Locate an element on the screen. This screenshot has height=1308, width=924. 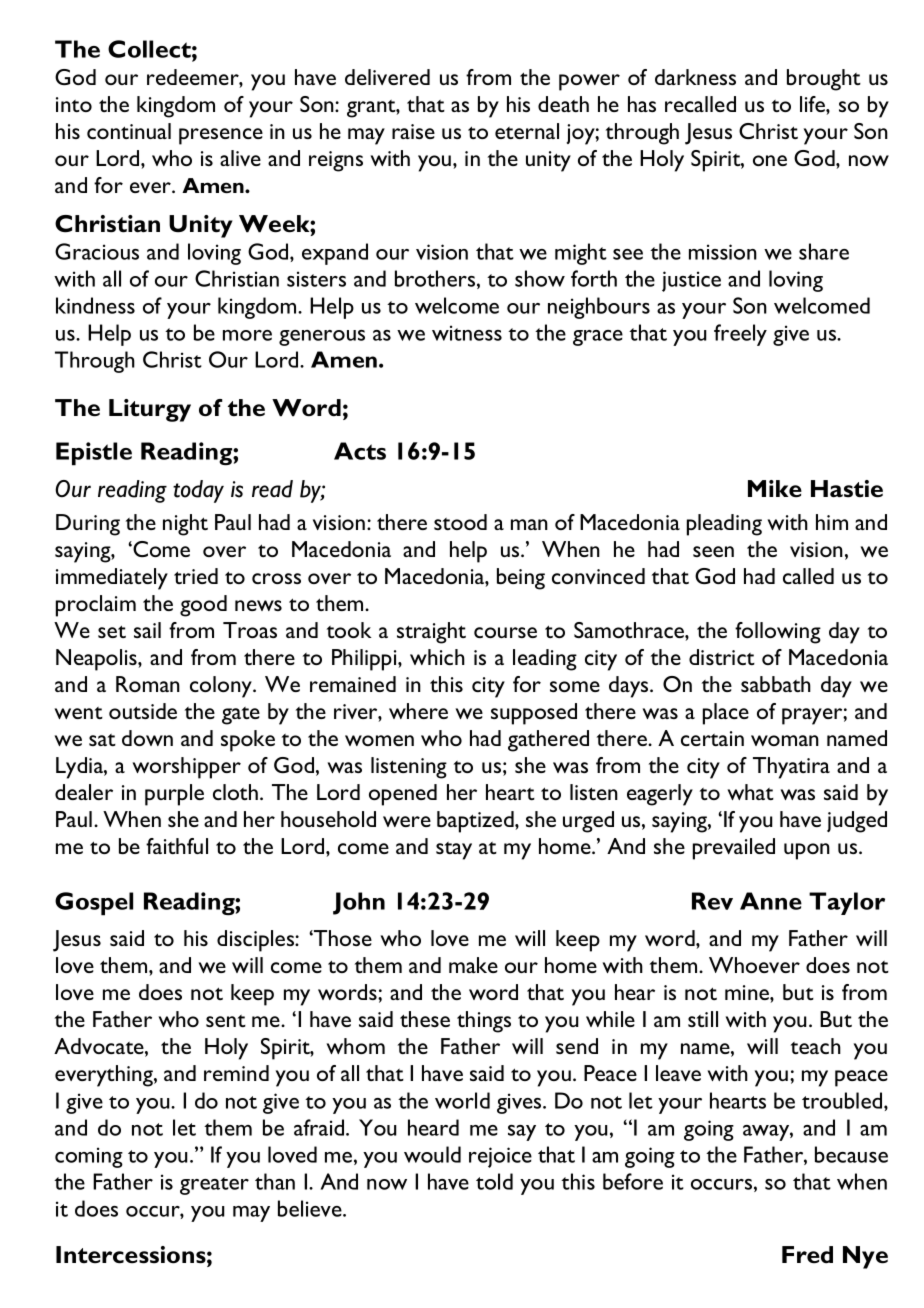
faithful is located at coordinates (177, 846).
